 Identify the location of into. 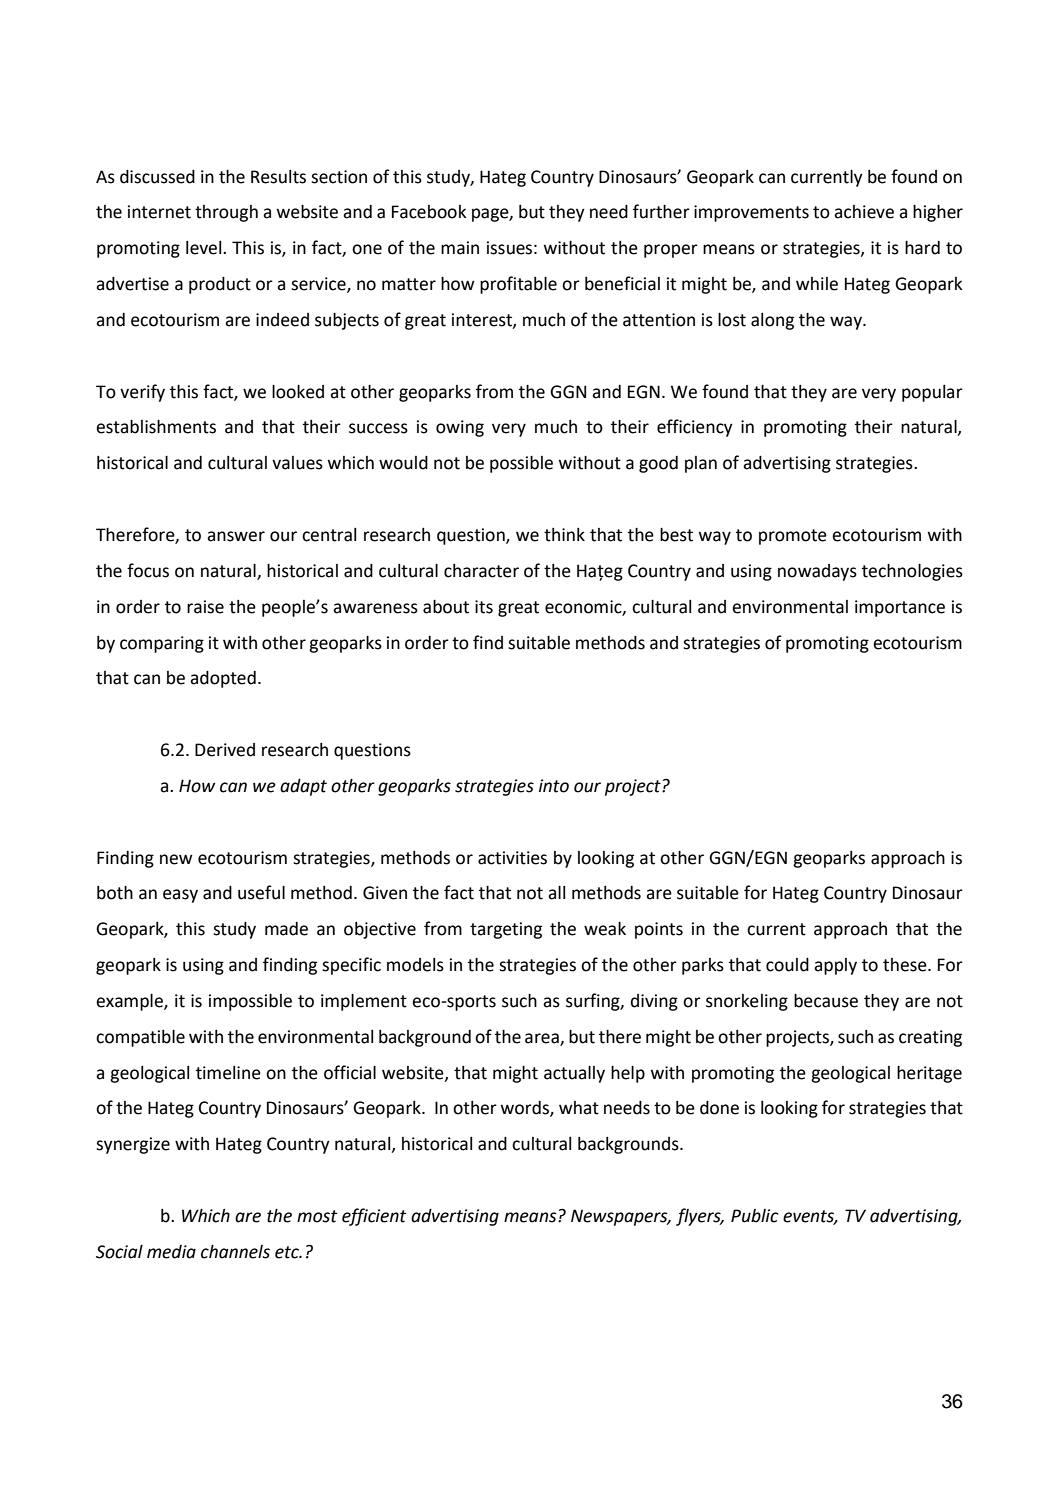
(554, 786).
